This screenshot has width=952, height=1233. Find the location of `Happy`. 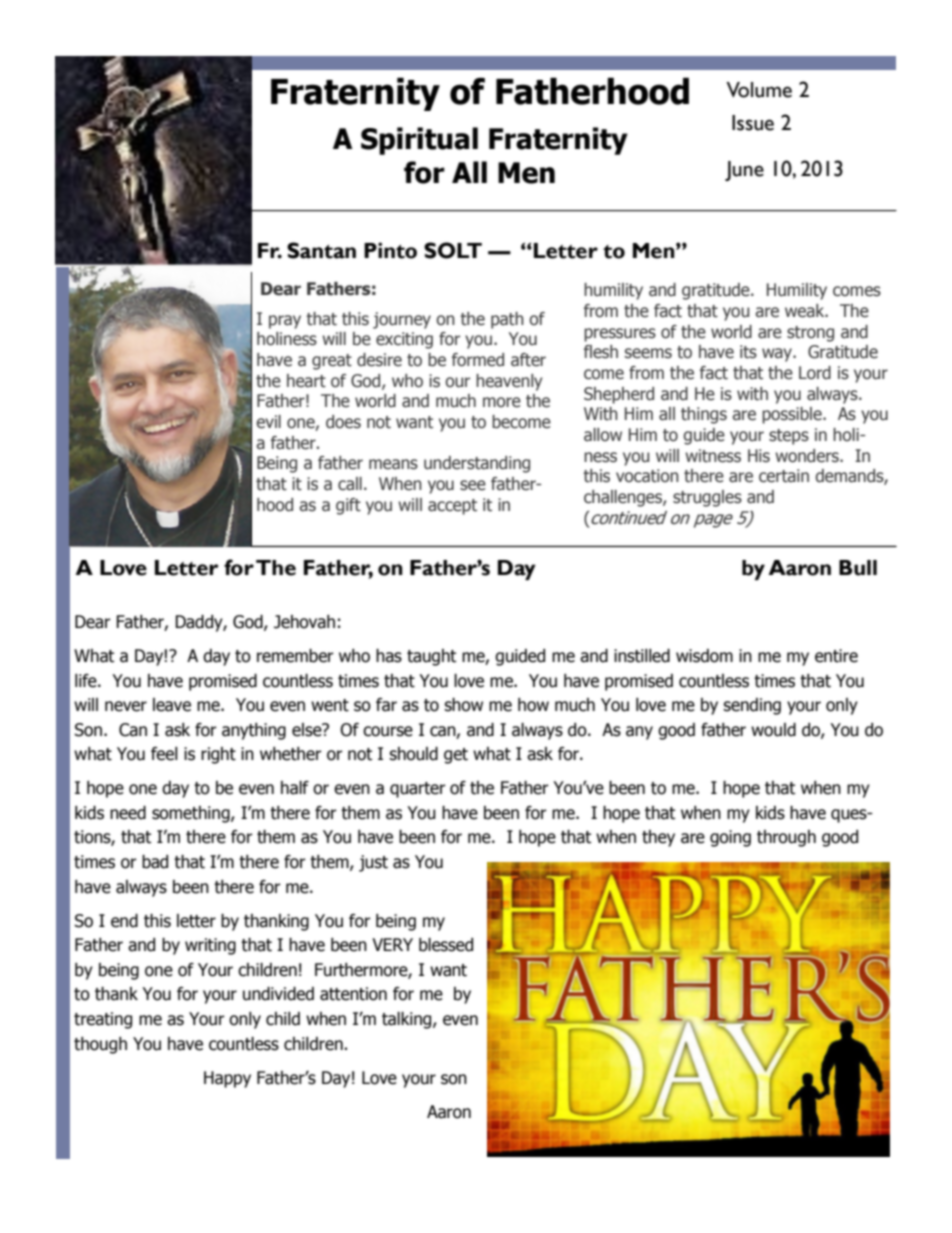

Happy is located at coordinates (227, 1079).
